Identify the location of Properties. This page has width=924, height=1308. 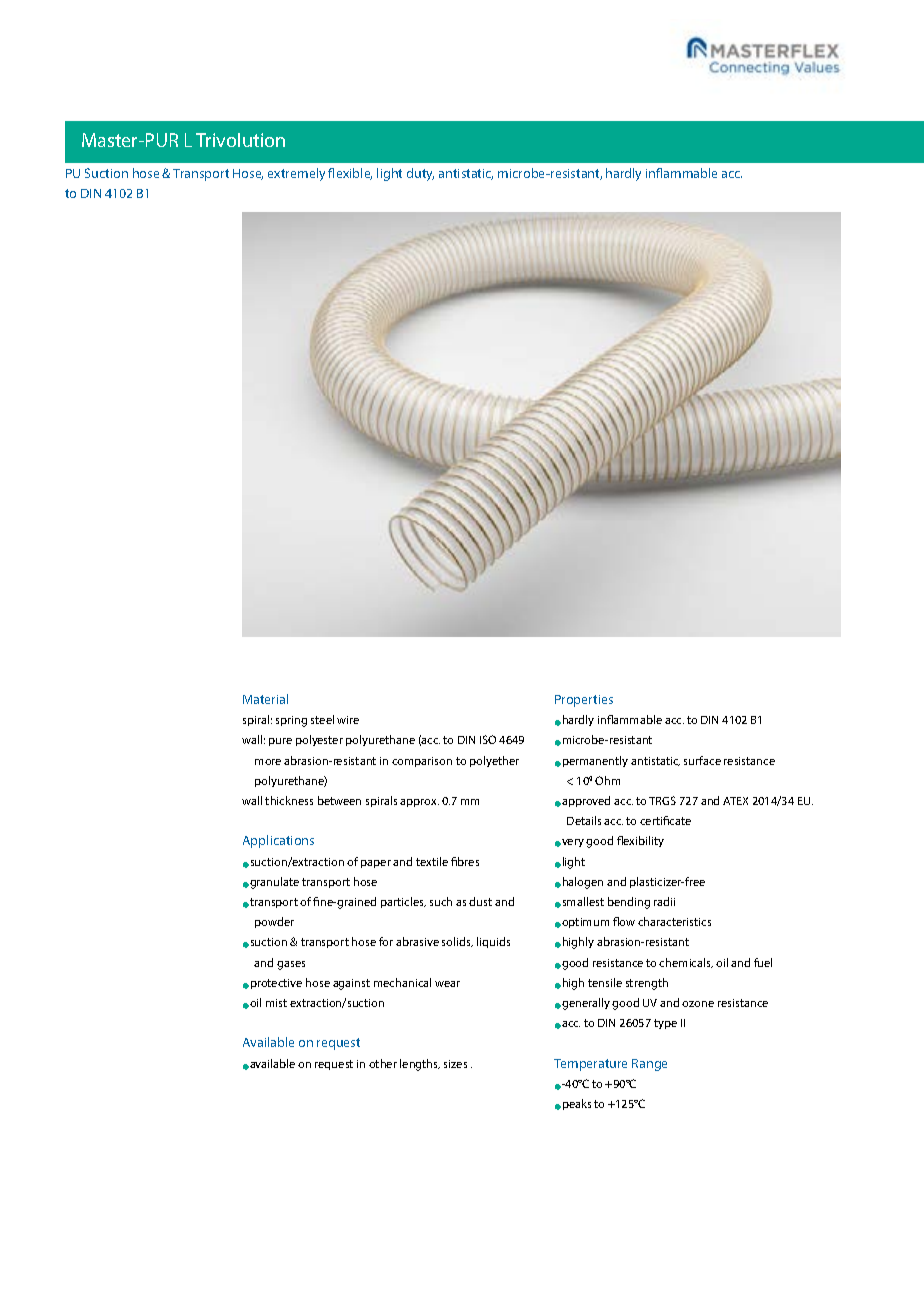
(584, 701).
